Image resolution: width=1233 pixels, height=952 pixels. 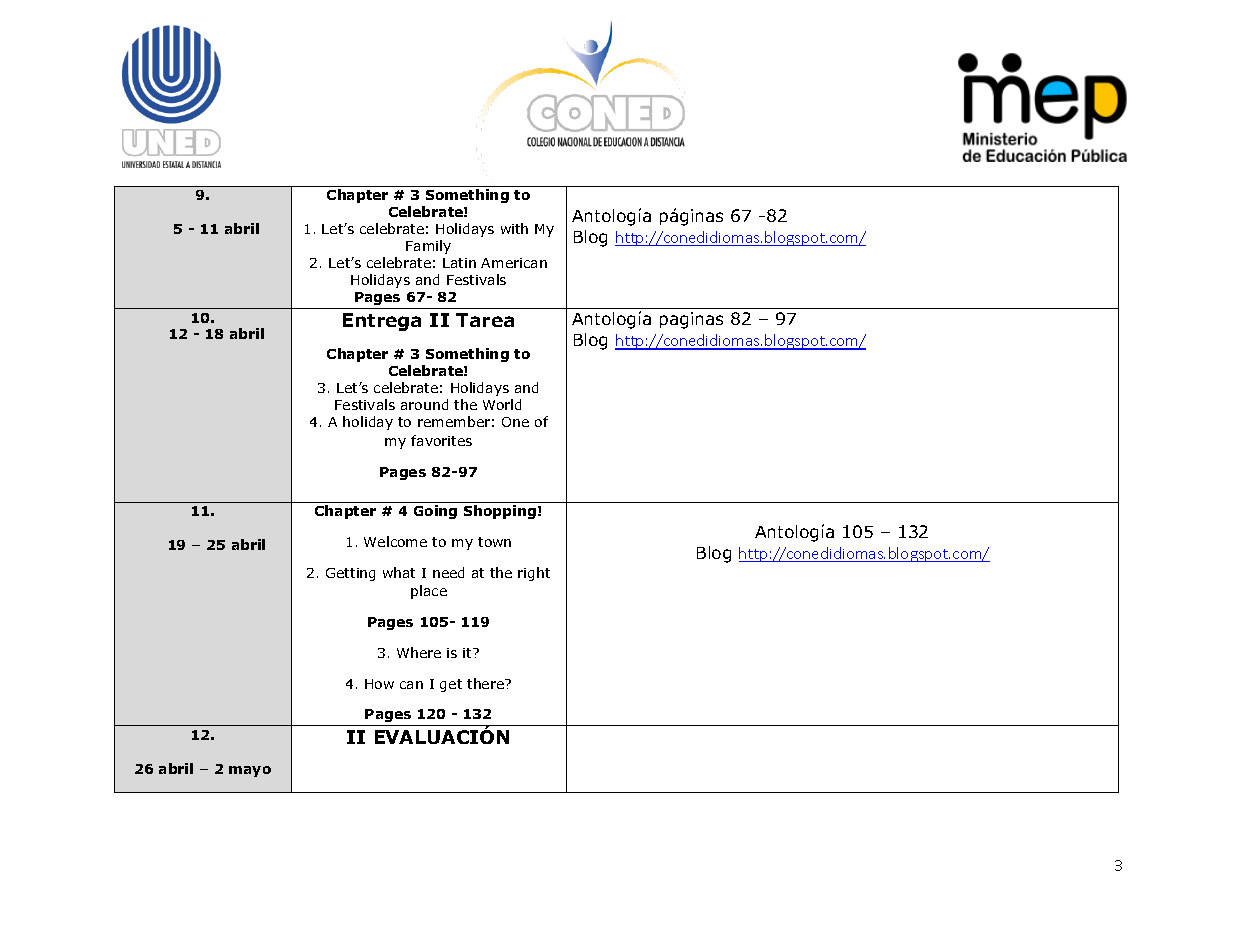 I want to click on with, so click(x=514, y=228).
